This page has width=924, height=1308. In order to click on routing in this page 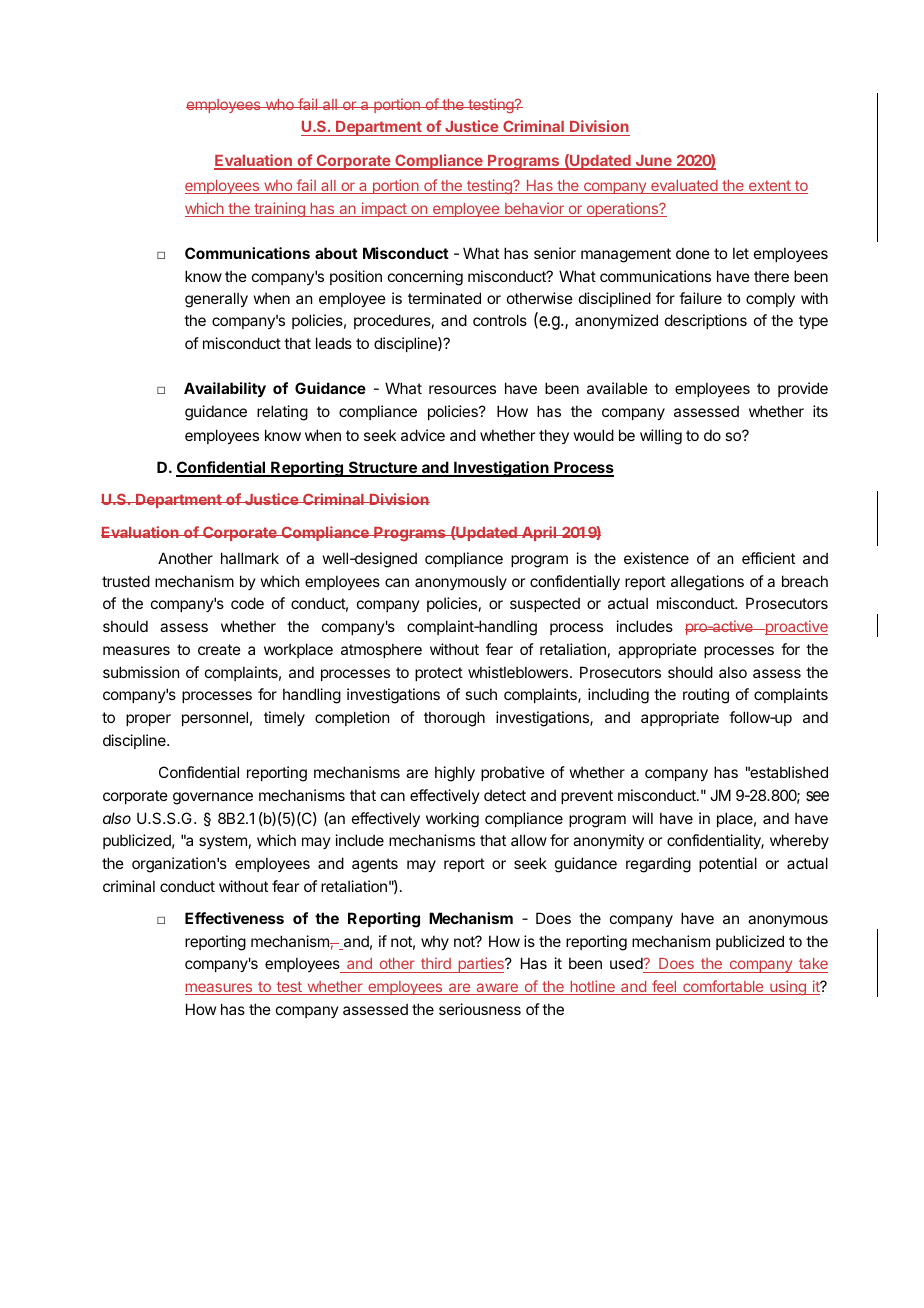, I will do `click(706, 696)`.
